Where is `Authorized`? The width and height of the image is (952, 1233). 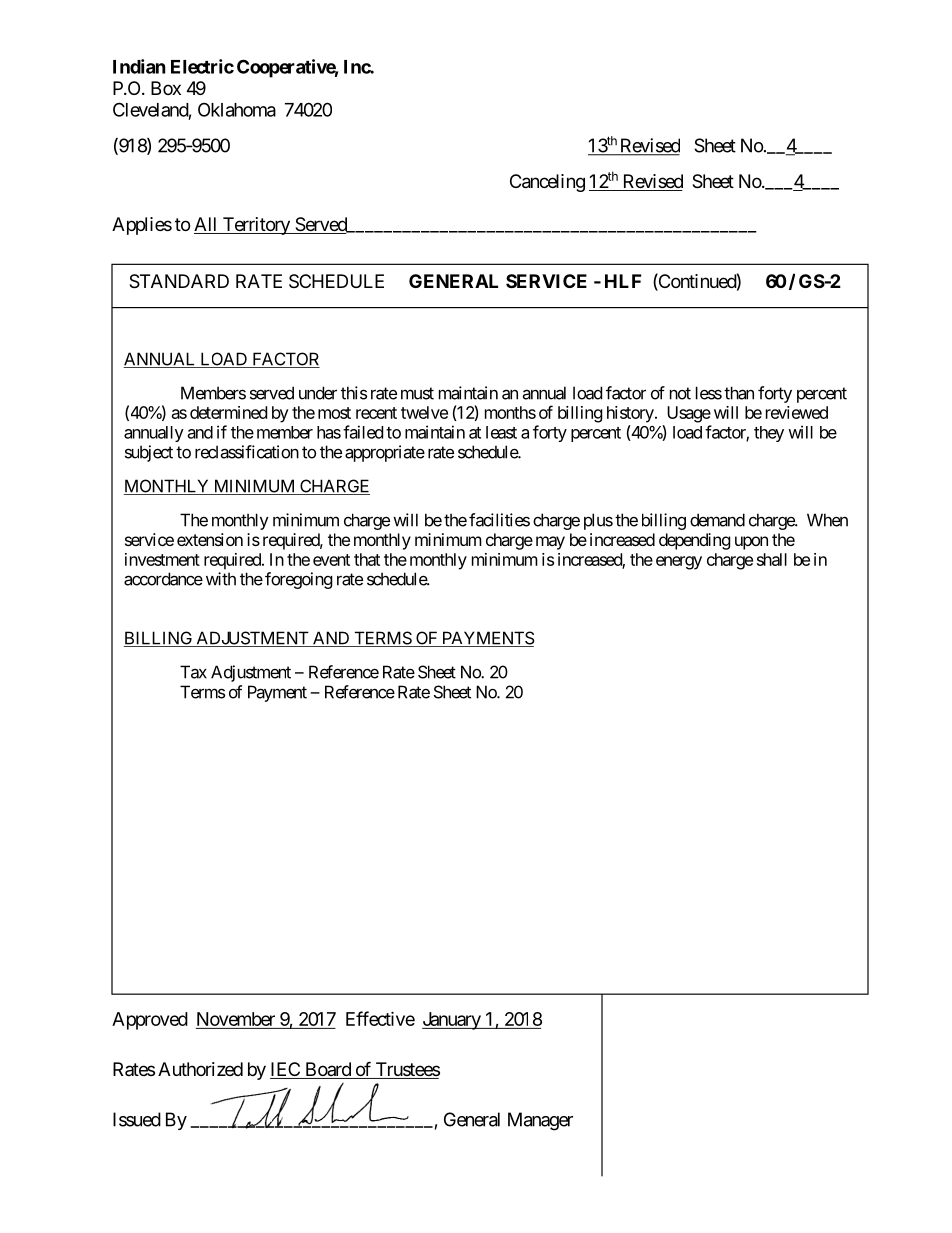
Authorized is located at coordinates (200, 1069).
